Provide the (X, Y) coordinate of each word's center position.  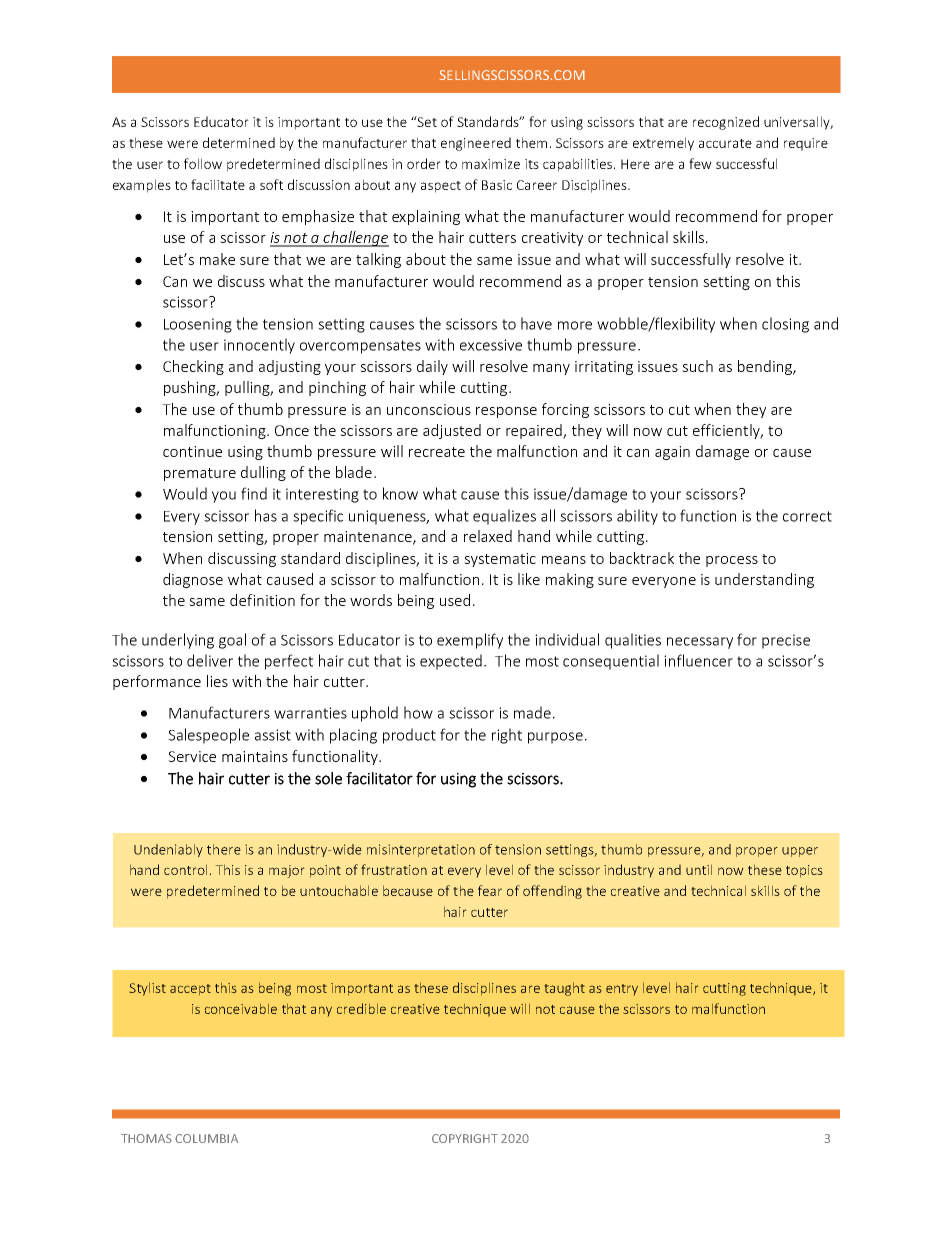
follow (203, 163)
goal (232, 641)
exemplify (470, 641)
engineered (476, 144)
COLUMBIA (206, 1138)
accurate (725, 143)
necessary (700, 643)
